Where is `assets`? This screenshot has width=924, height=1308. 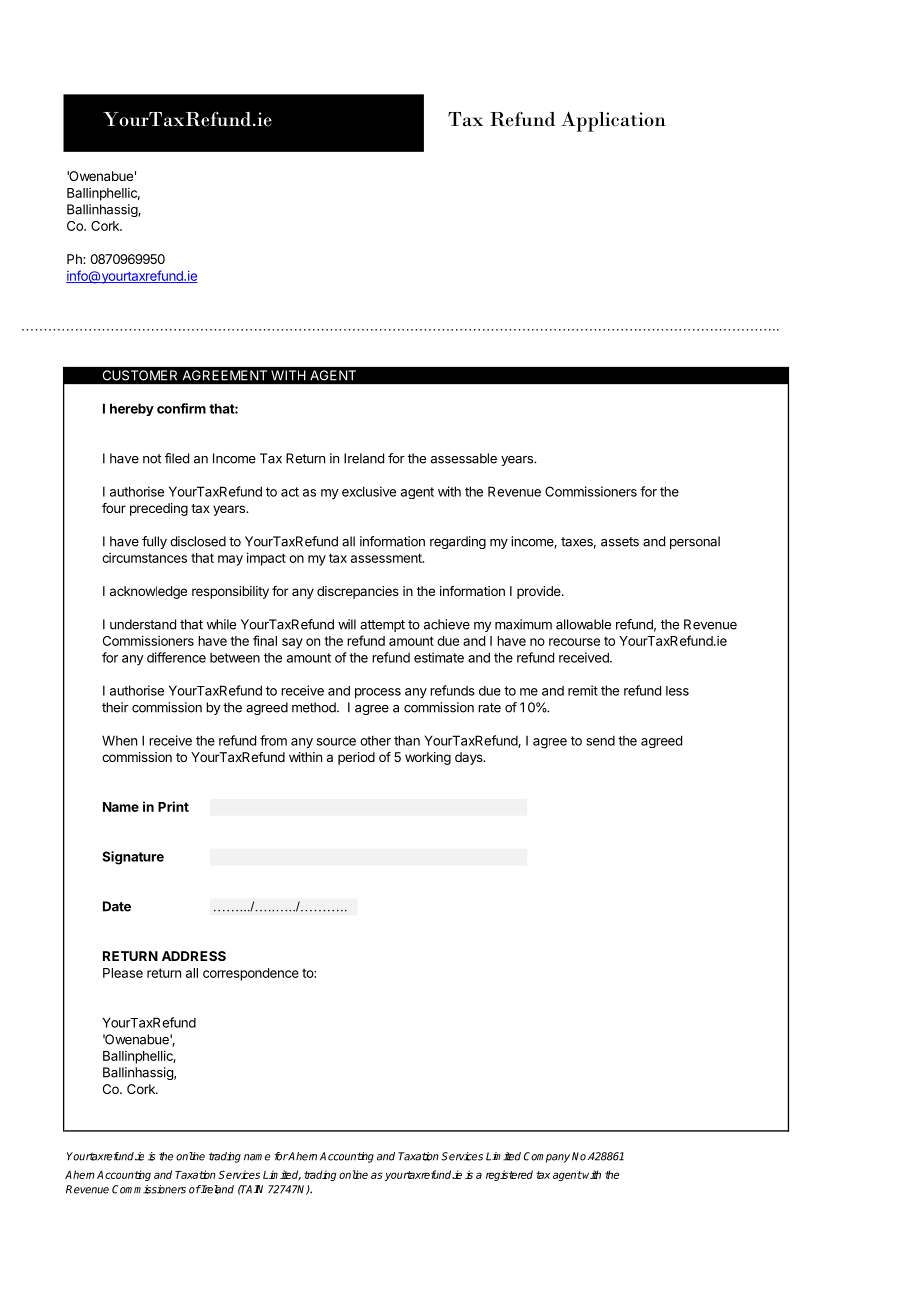
assets is located at coordinates (620, 542).
